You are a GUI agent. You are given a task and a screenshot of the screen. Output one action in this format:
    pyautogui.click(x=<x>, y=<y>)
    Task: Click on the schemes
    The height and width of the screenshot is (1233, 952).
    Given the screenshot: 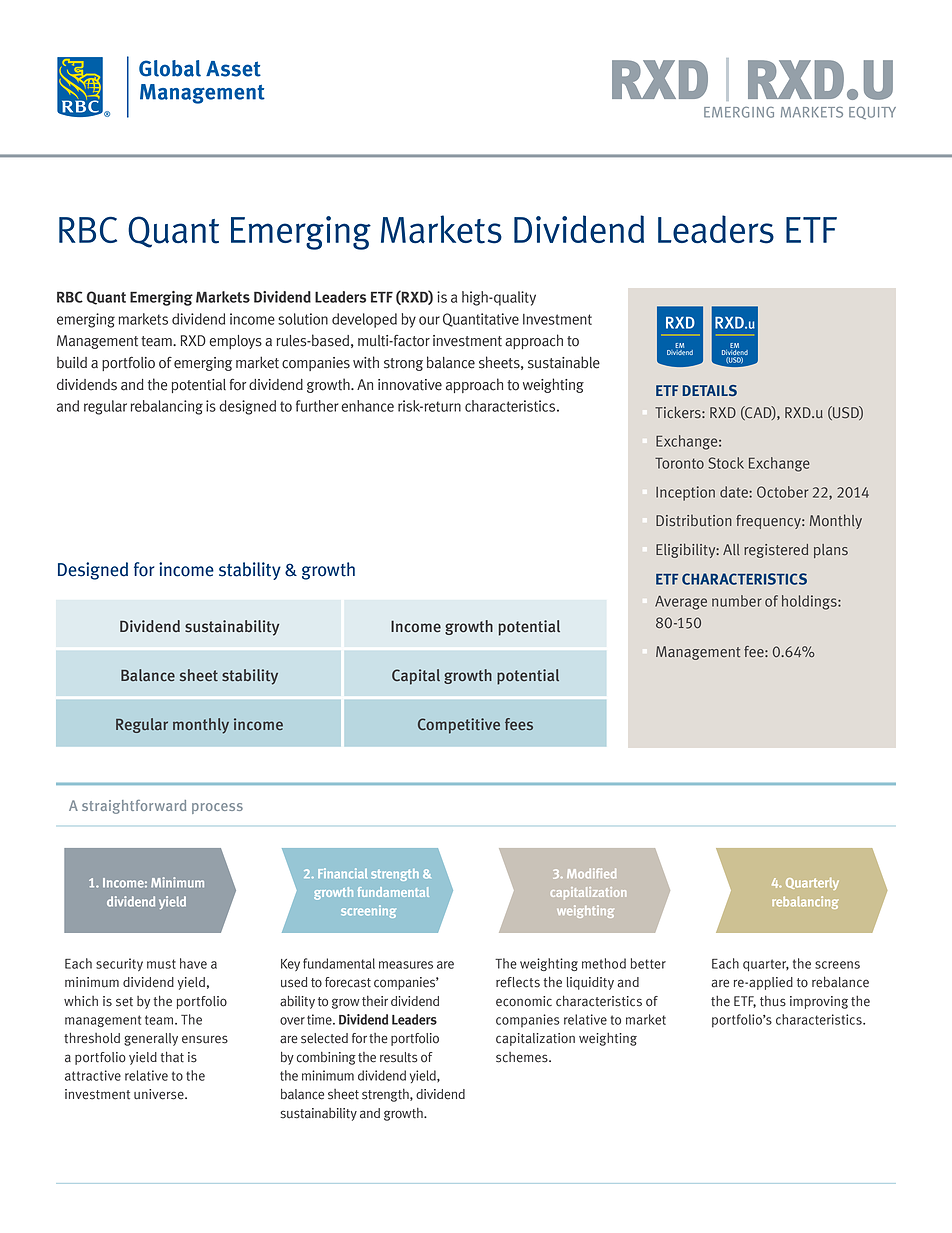 What is the action you would take?
    pyautogui.click(x=523, y=1057)
